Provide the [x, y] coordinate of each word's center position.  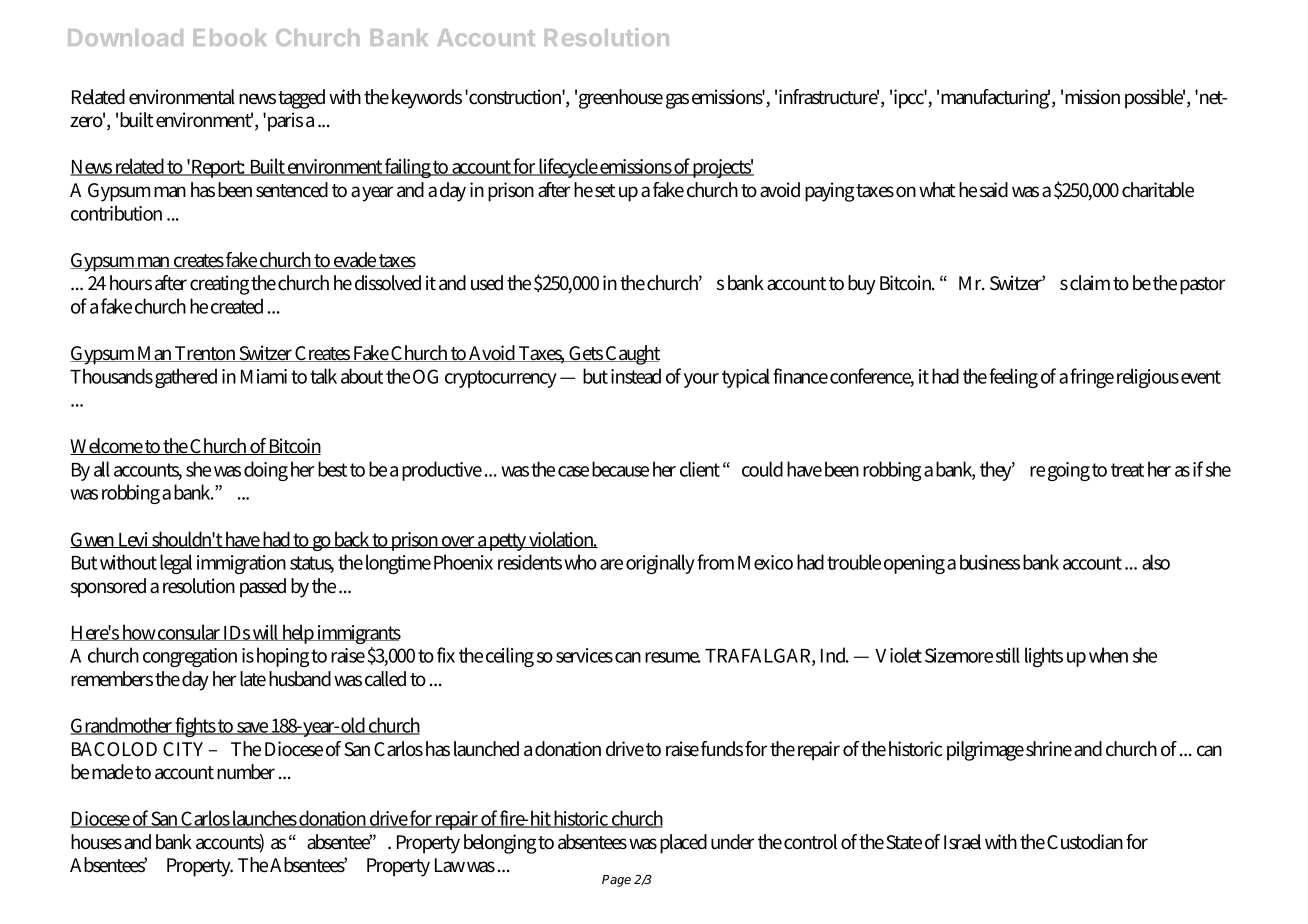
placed [683, 844]
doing [266, 471]
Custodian [1085, 842]
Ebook [230, 37]
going [1069, 471]
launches [265, 819]
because [620, 469]
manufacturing [995, 99]
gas [677, 101]
